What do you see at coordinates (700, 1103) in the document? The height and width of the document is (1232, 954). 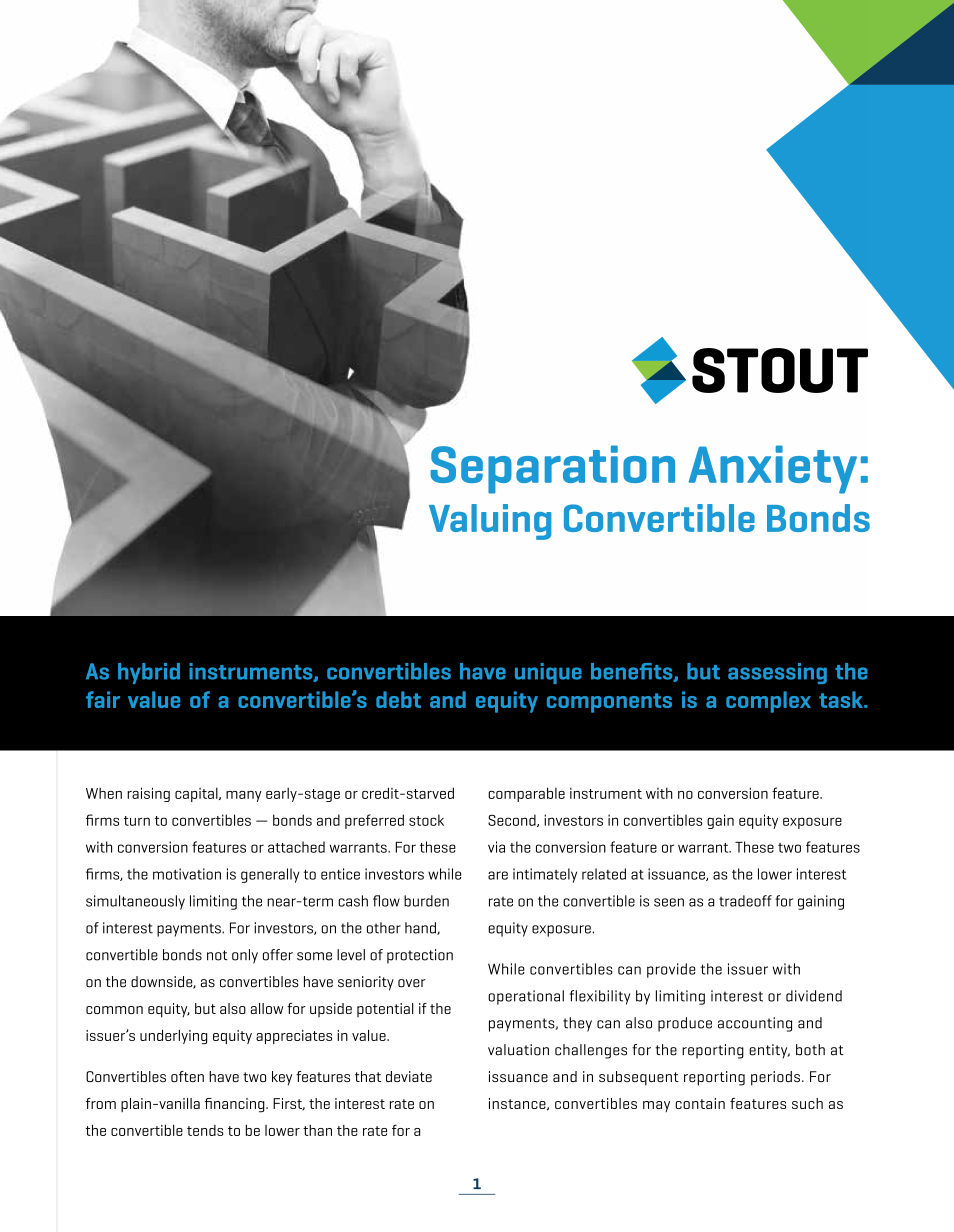 I see `contain` at bounding box center [700, 1103].
